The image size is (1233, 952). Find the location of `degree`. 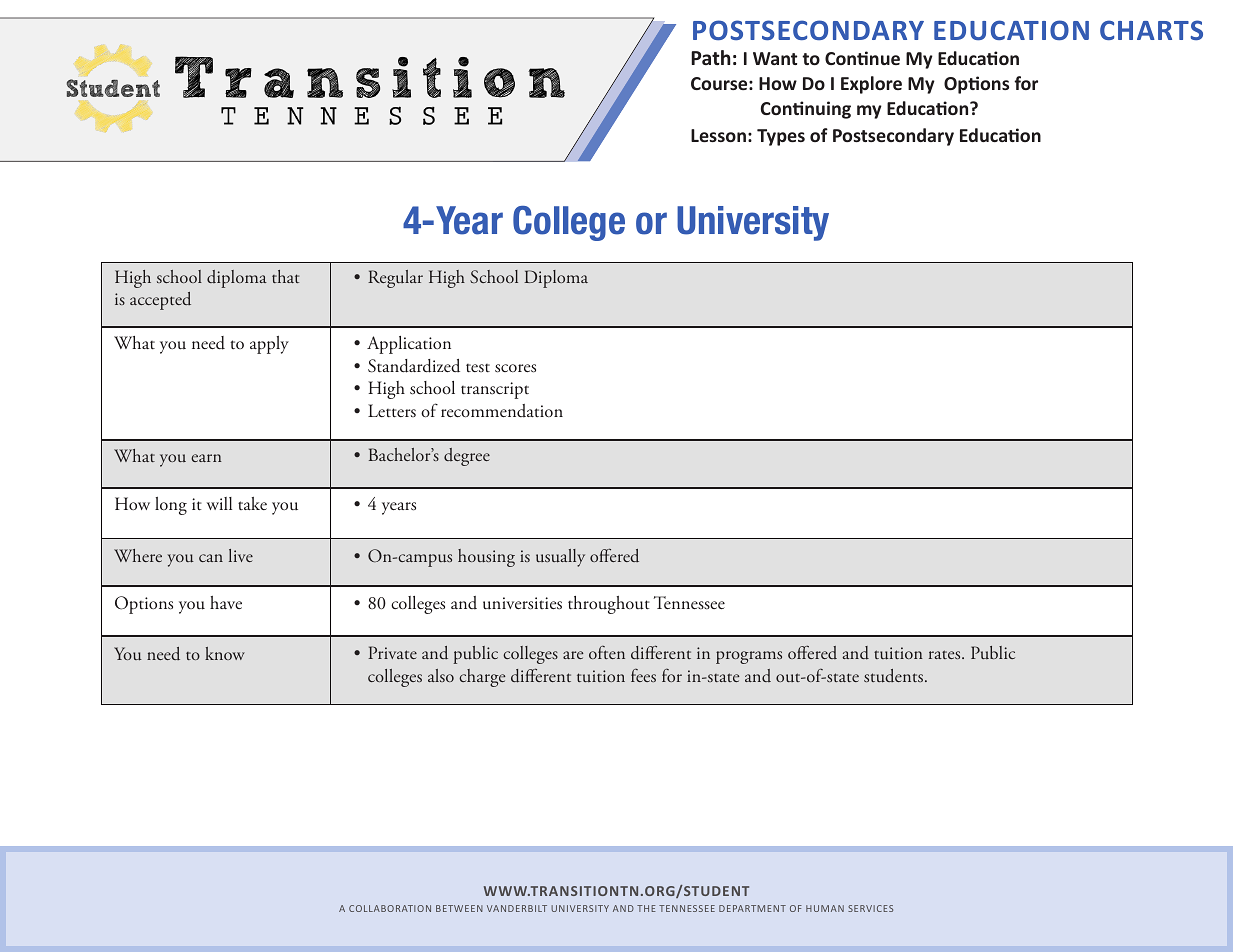

degree is located at coordinates (467, 457).
